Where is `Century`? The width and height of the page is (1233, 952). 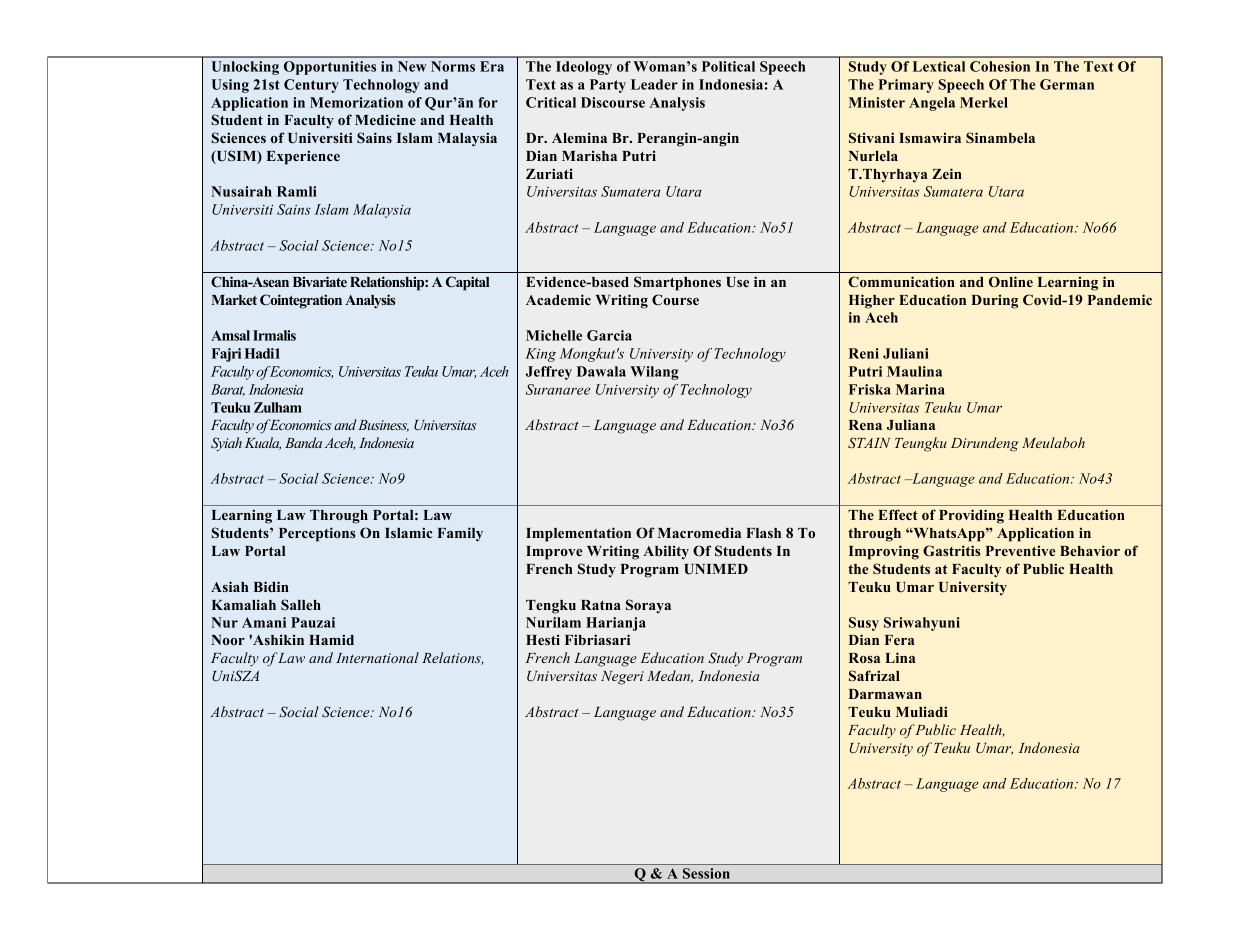 Century is located at coordinates (311, 86).
